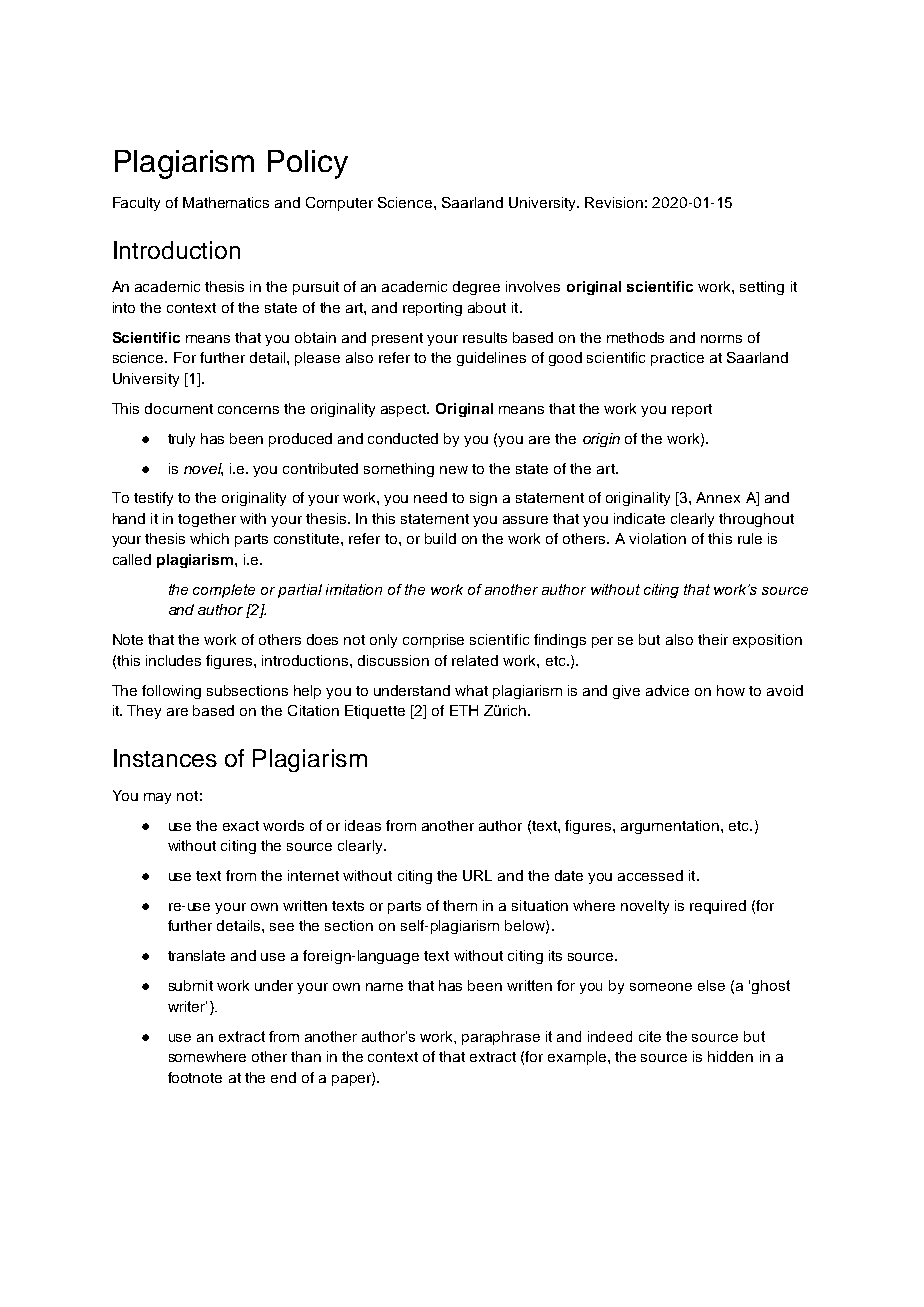 The width and height of the screenshot is (924, 1307). I want to click on URL, so click(477, 875).
